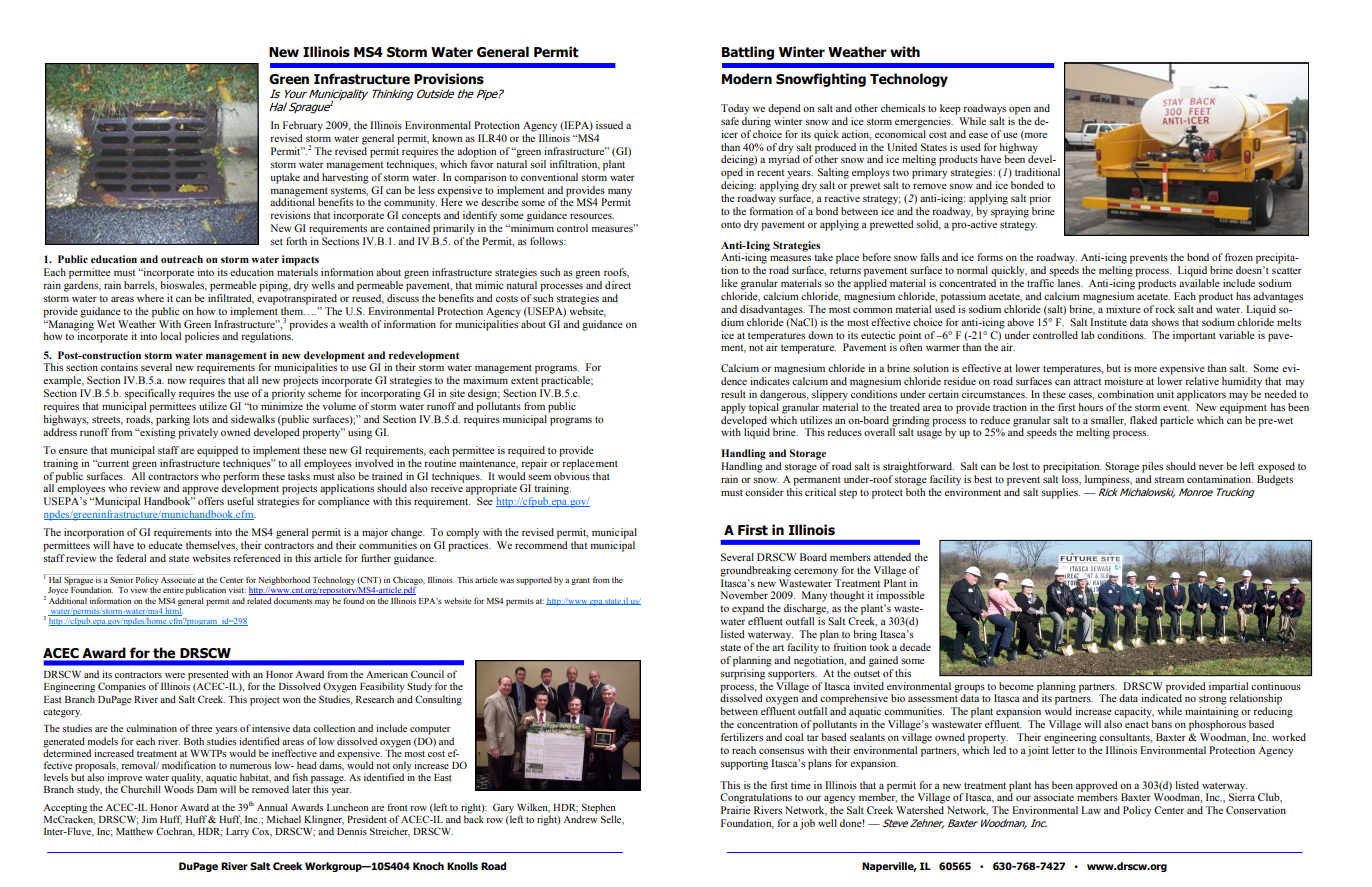  I want to click on referenced, so click(257, 558).
